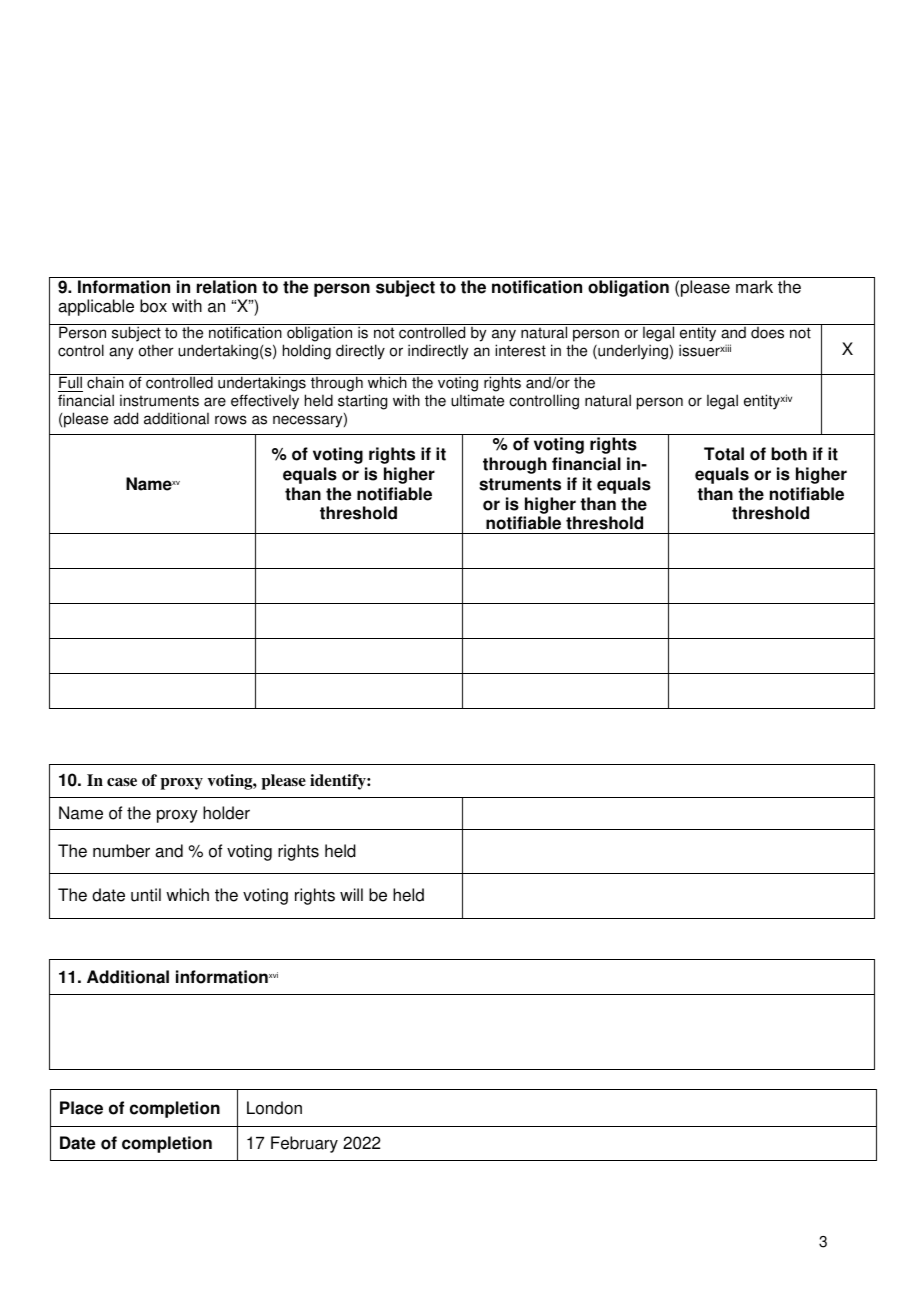 Image resolution: width=924 pixels, height=1308 pixels. I want to click on case, so click(122, 782).
